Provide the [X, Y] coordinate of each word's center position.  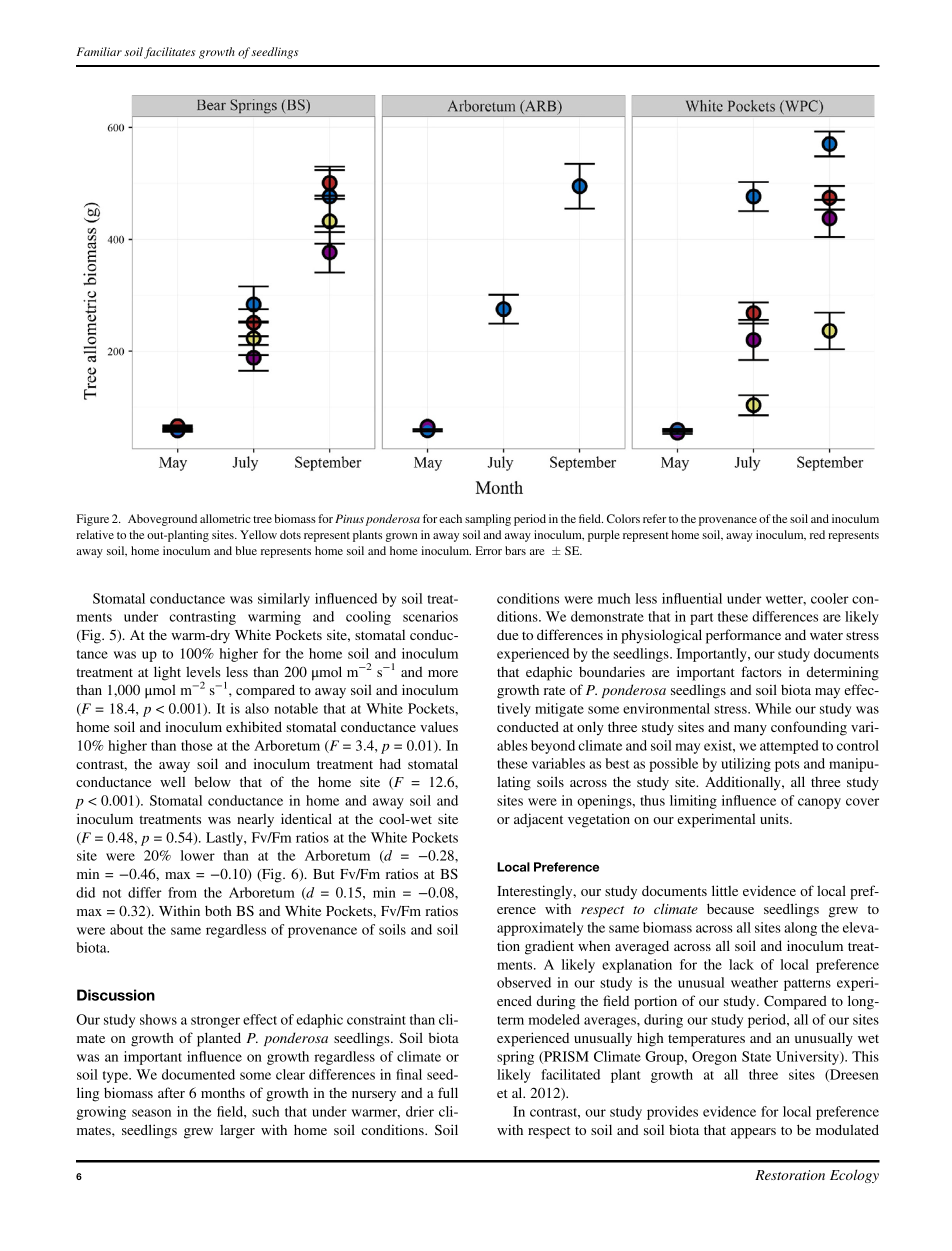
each [450, 518]
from [182, 892]
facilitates [169, 53]
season [151, 1113]
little [725, 890]
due [507, 635]
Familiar [99, 51]
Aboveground [162, 520]
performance [743, 636]
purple [604, 536]
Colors [623, 518]
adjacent [538, 820]
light [167, 673]
